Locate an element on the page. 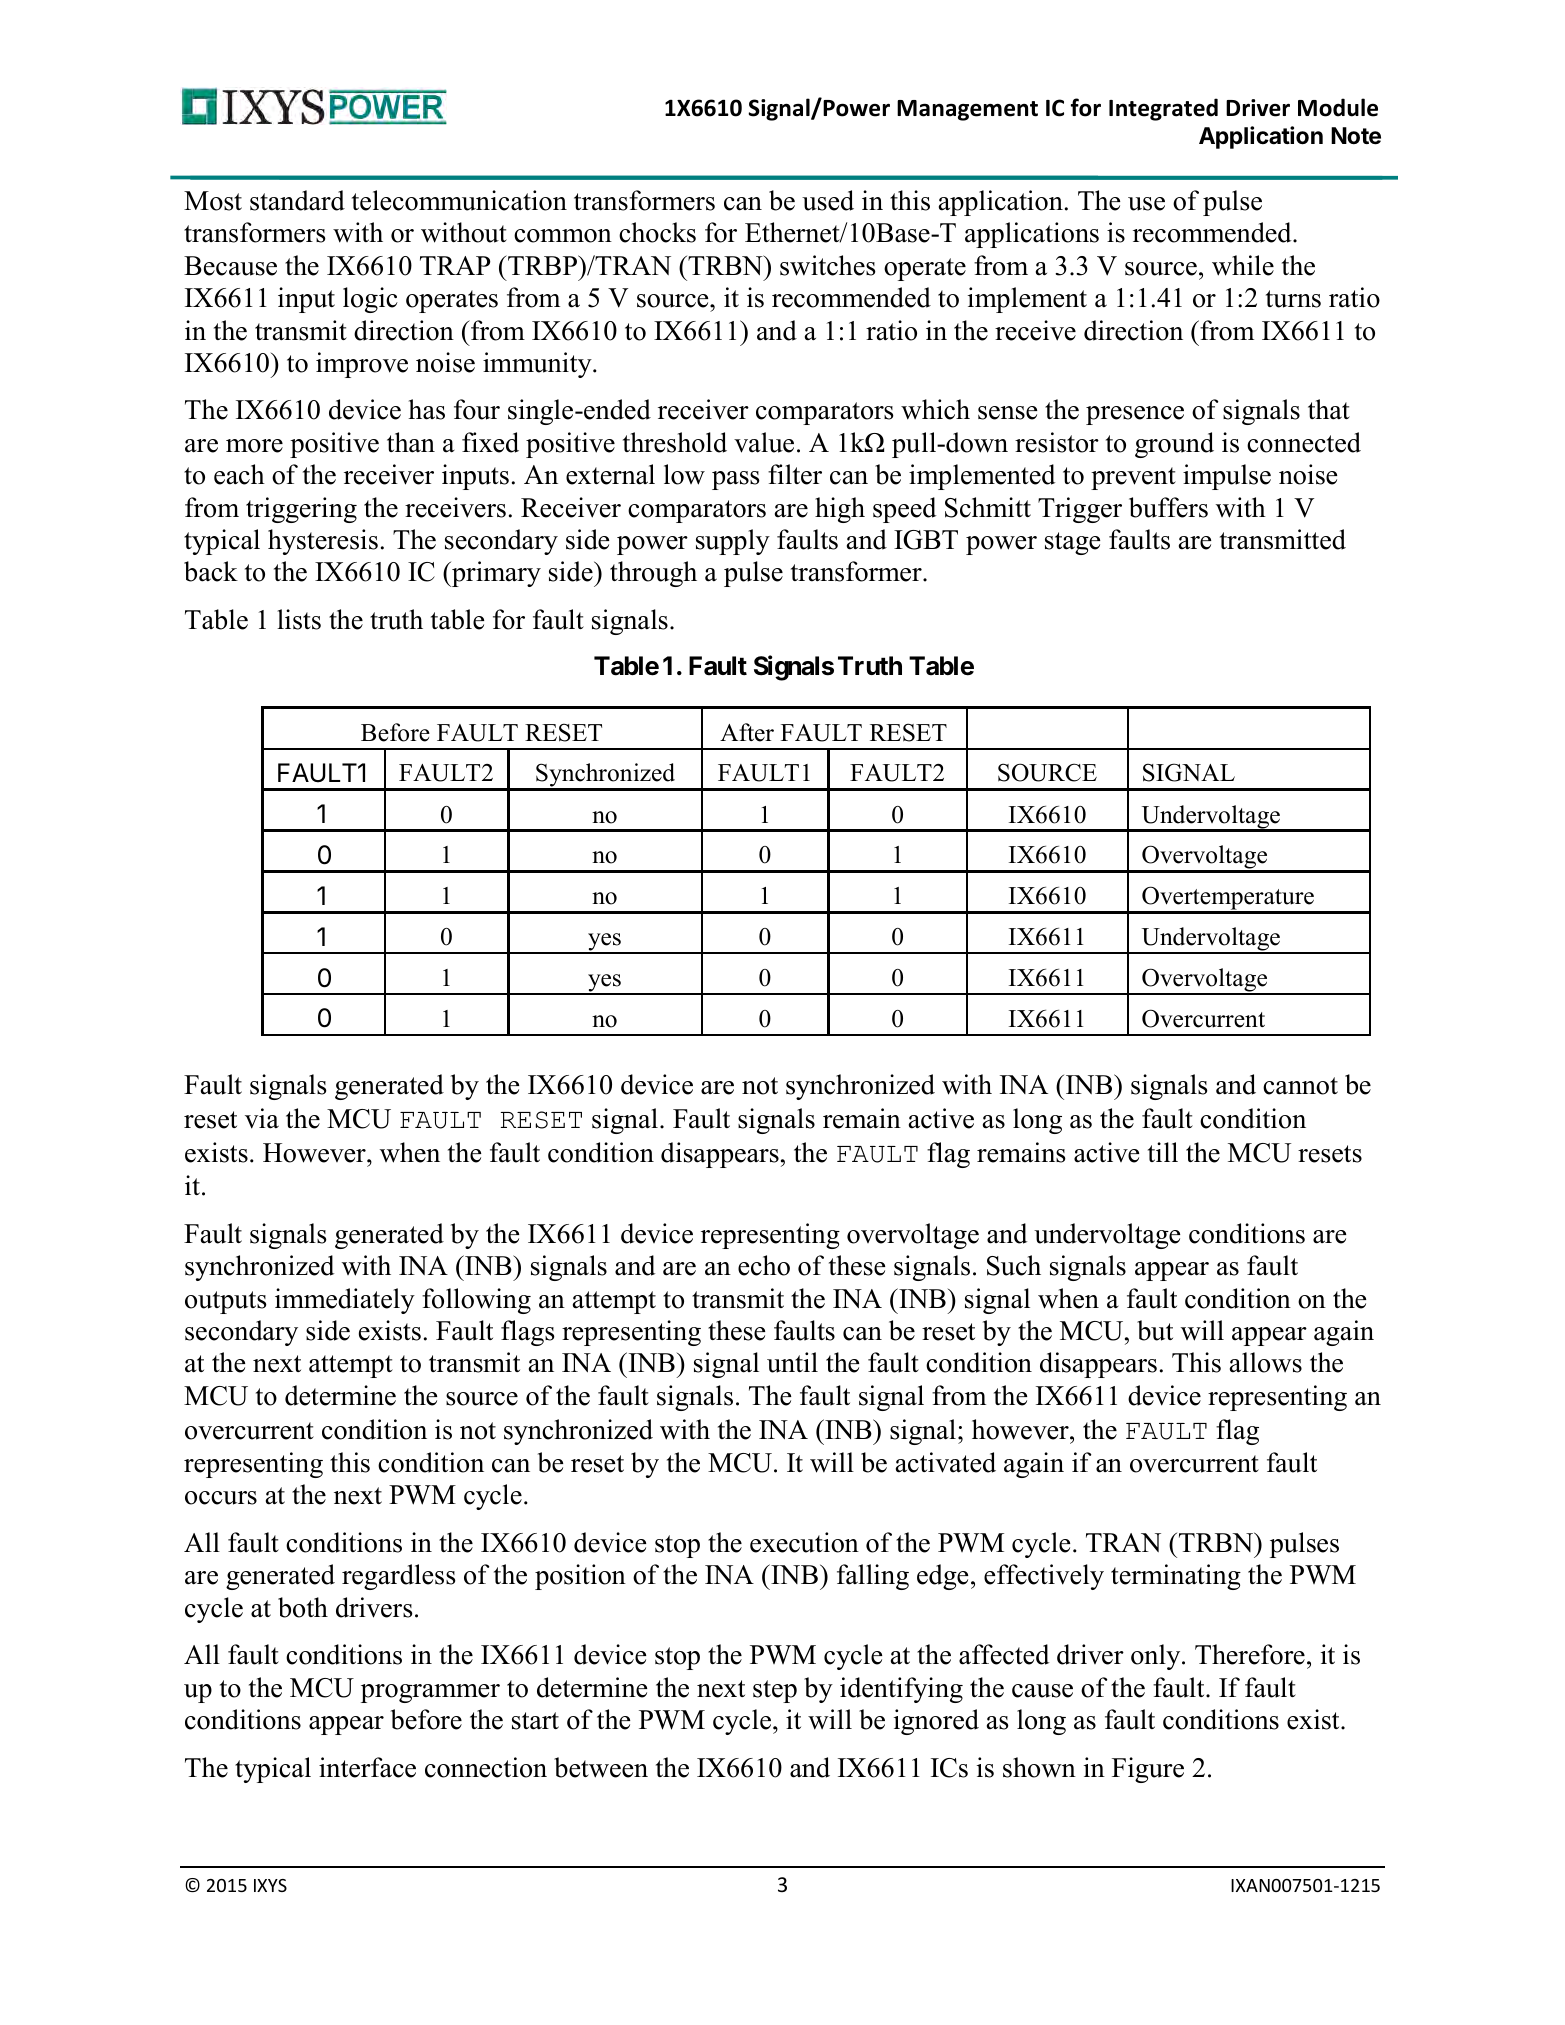 The width and height of the image is (1565, 2025). interface is located at coordinates (367, 1767).
